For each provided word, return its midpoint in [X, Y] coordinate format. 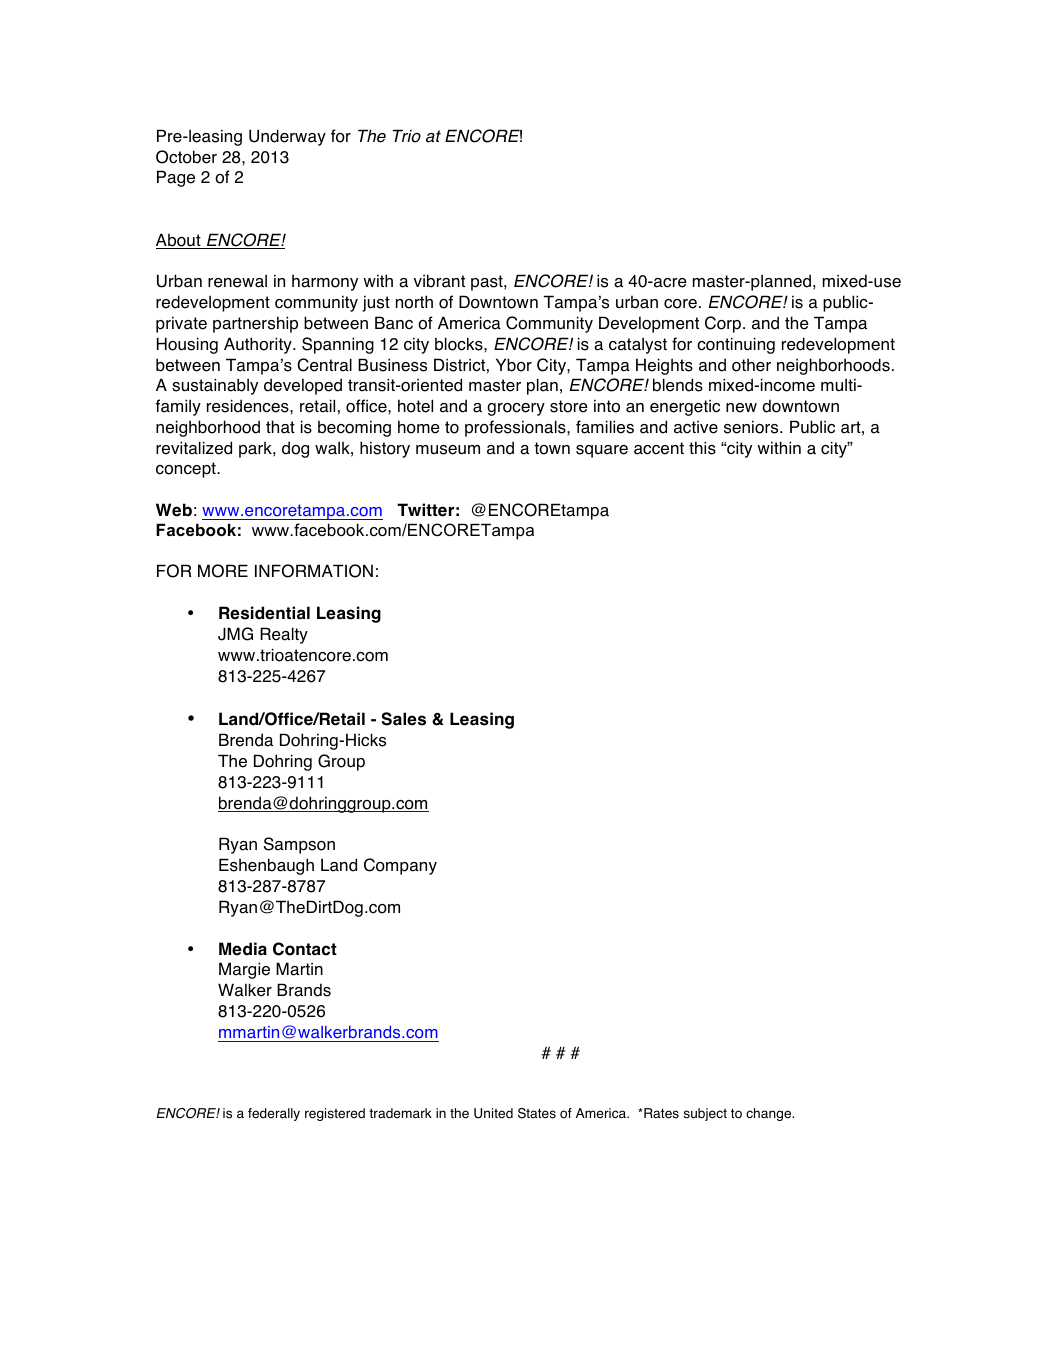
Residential [264, 613]
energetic [685, 408]
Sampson [299, 845]
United [493, 1113]
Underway [287, 137]
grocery [516, 409]
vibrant [439, 281]
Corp [723, 324]
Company [400, 866]
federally [274, 1114]
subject [705, 1114]
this [702, 448]
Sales [403, 719]
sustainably [215, 386]
